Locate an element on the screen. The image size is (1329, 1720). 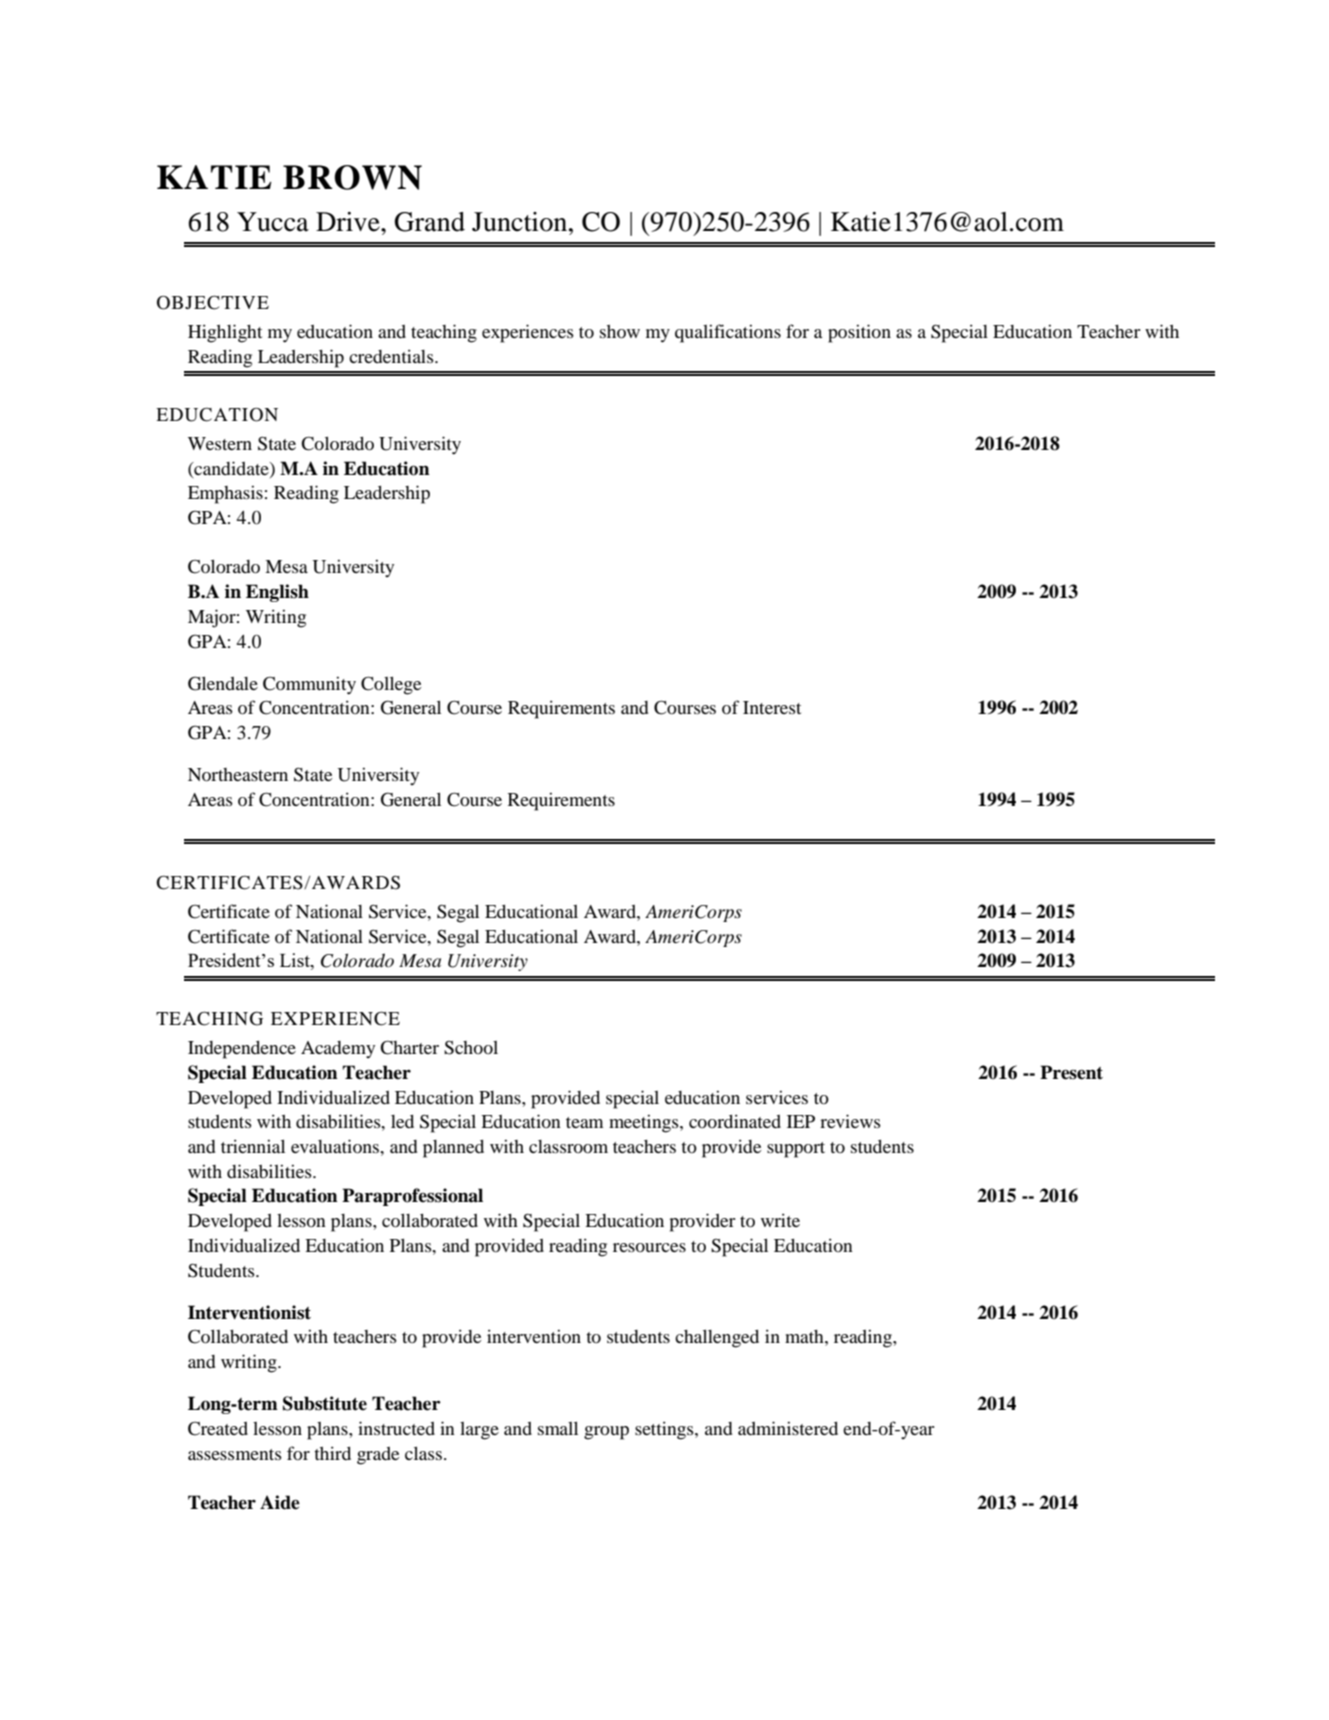
meetings is located at coordinates (645, 1124).
